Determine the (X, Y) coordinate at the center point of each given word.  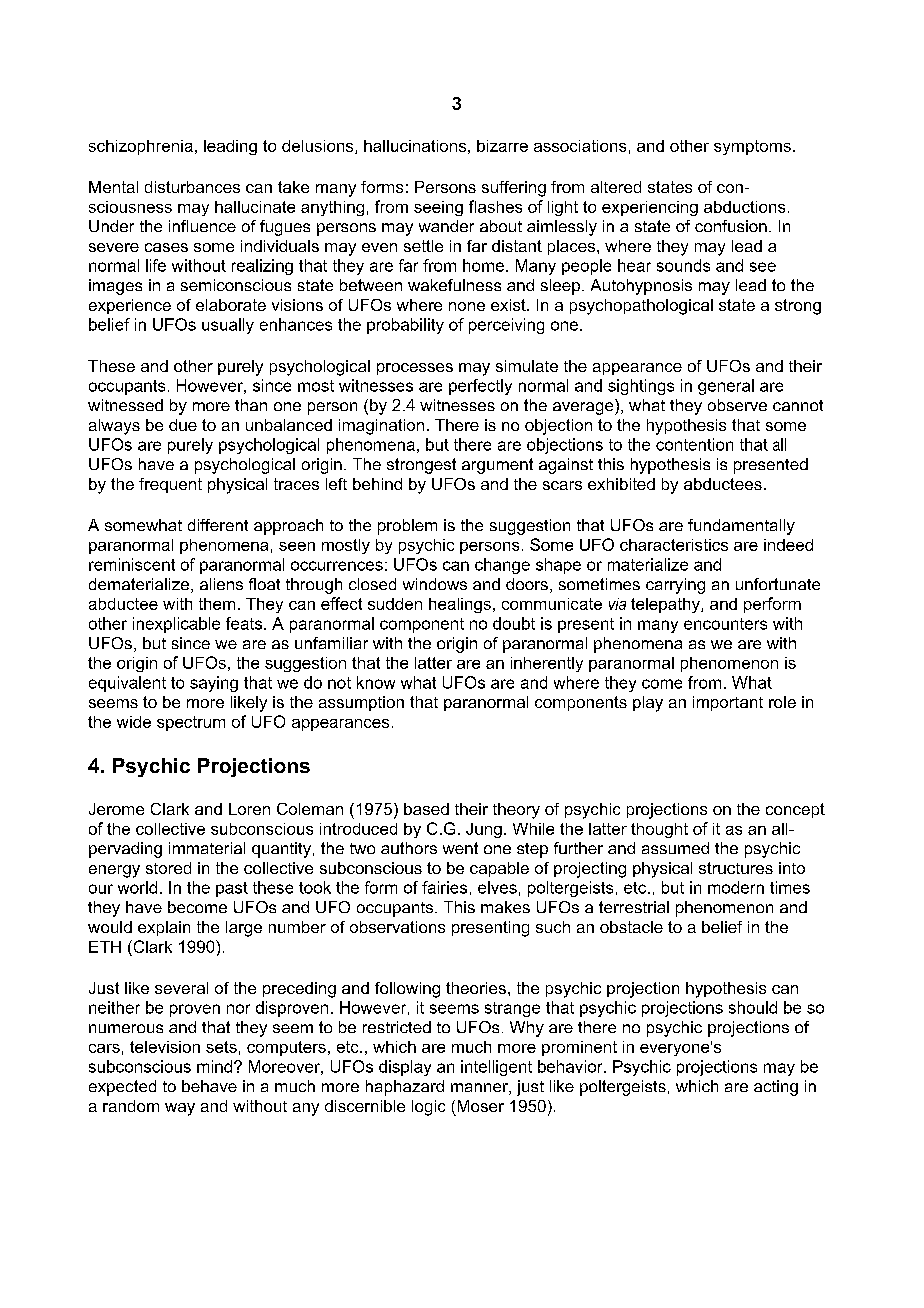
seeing (438, 208)
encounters (725, 624)
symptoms (752, 147)
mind (214, 1066)
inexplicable (176, 625)
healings (460, 605)
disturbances (192, 187)
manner (480, 1089)
